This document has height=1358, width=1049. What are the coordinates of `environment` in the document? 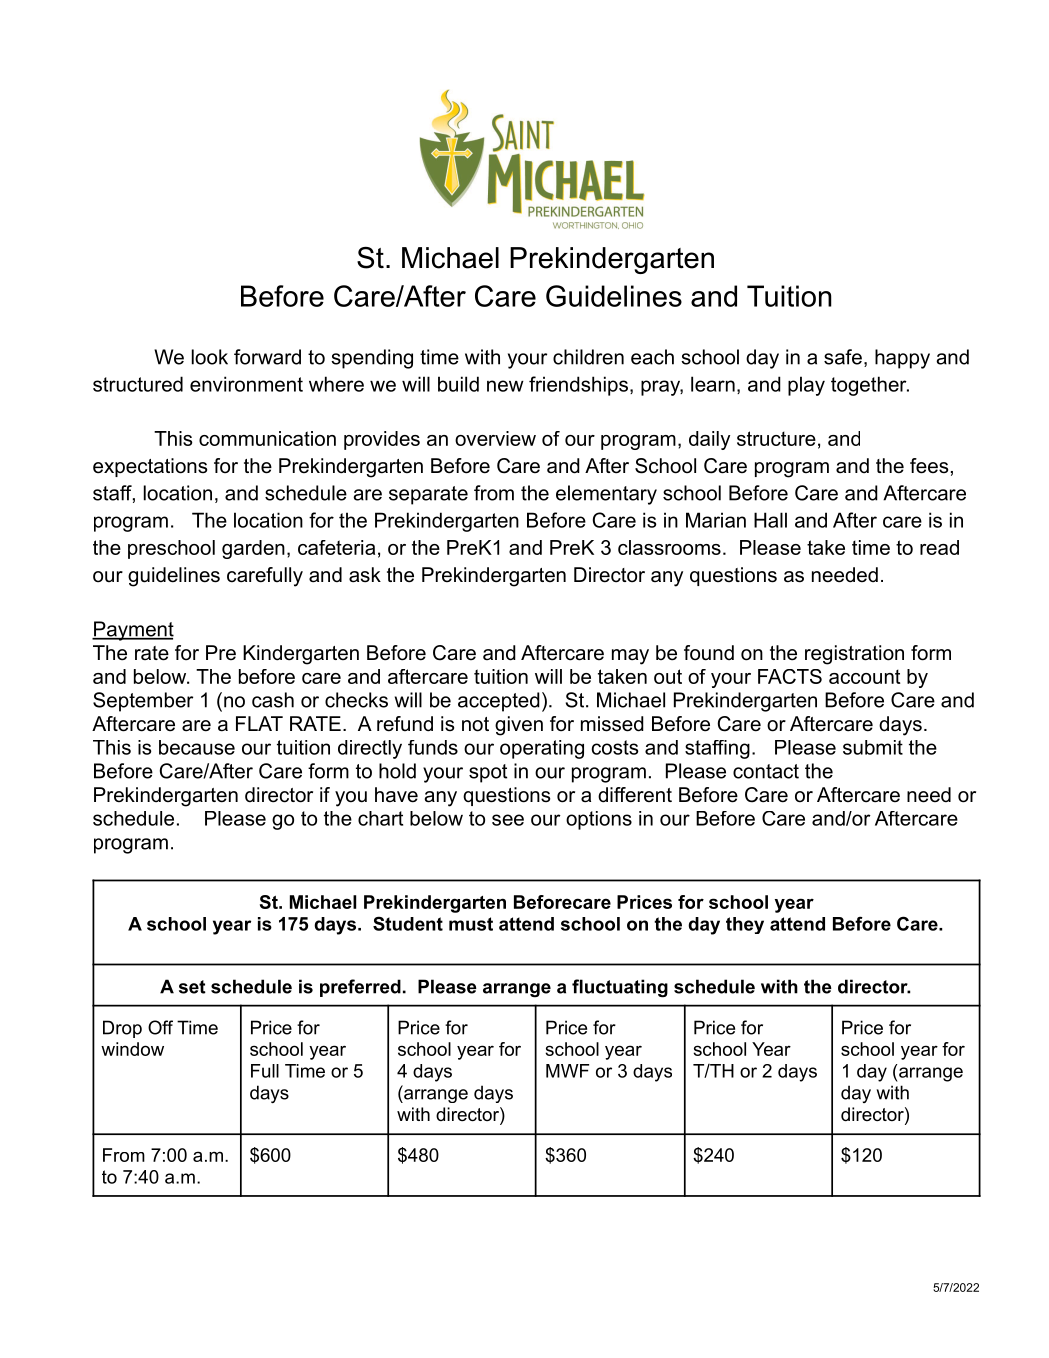 It's located at (246, 384).
